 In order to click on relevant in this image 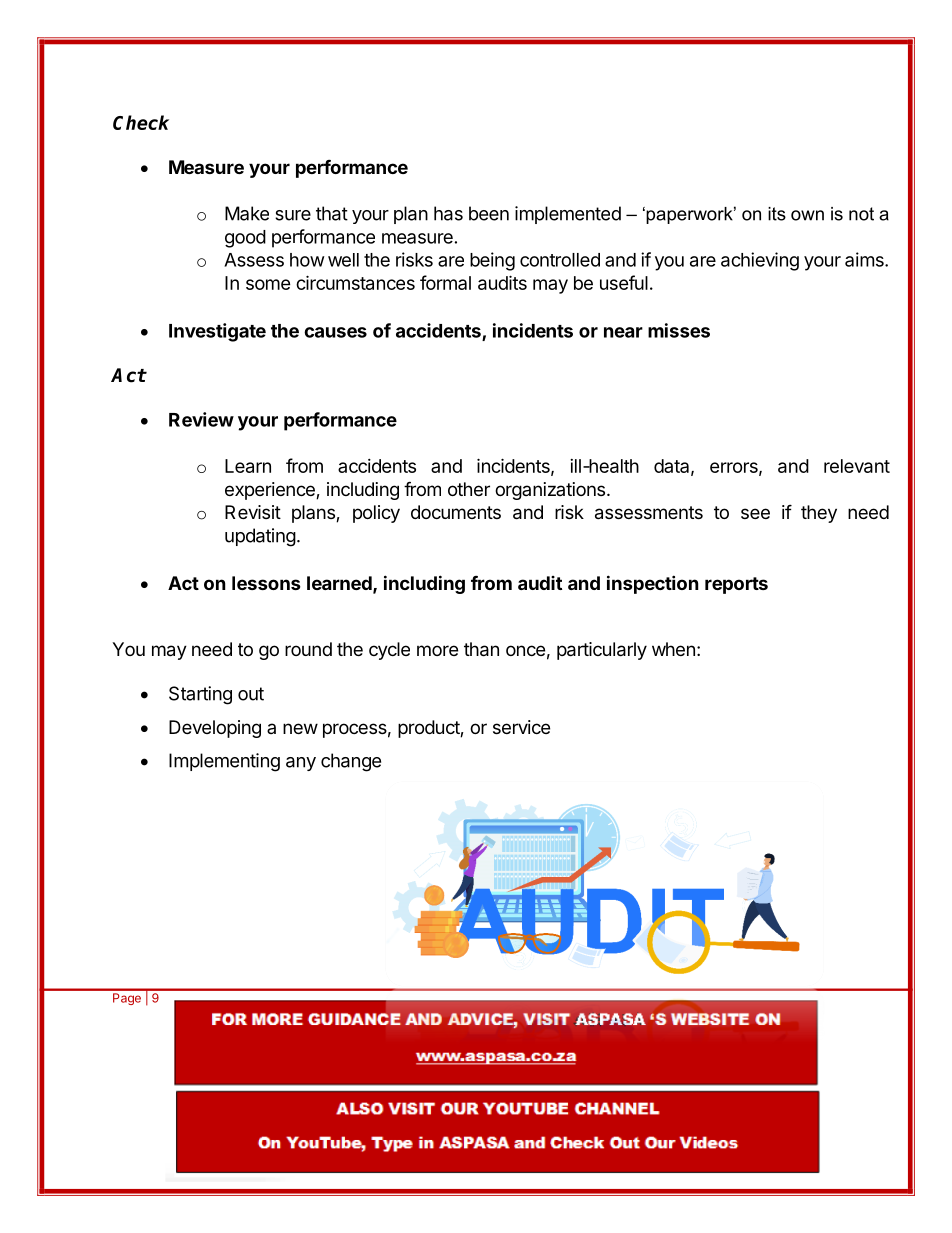, I will do `click(857, 466)`.
